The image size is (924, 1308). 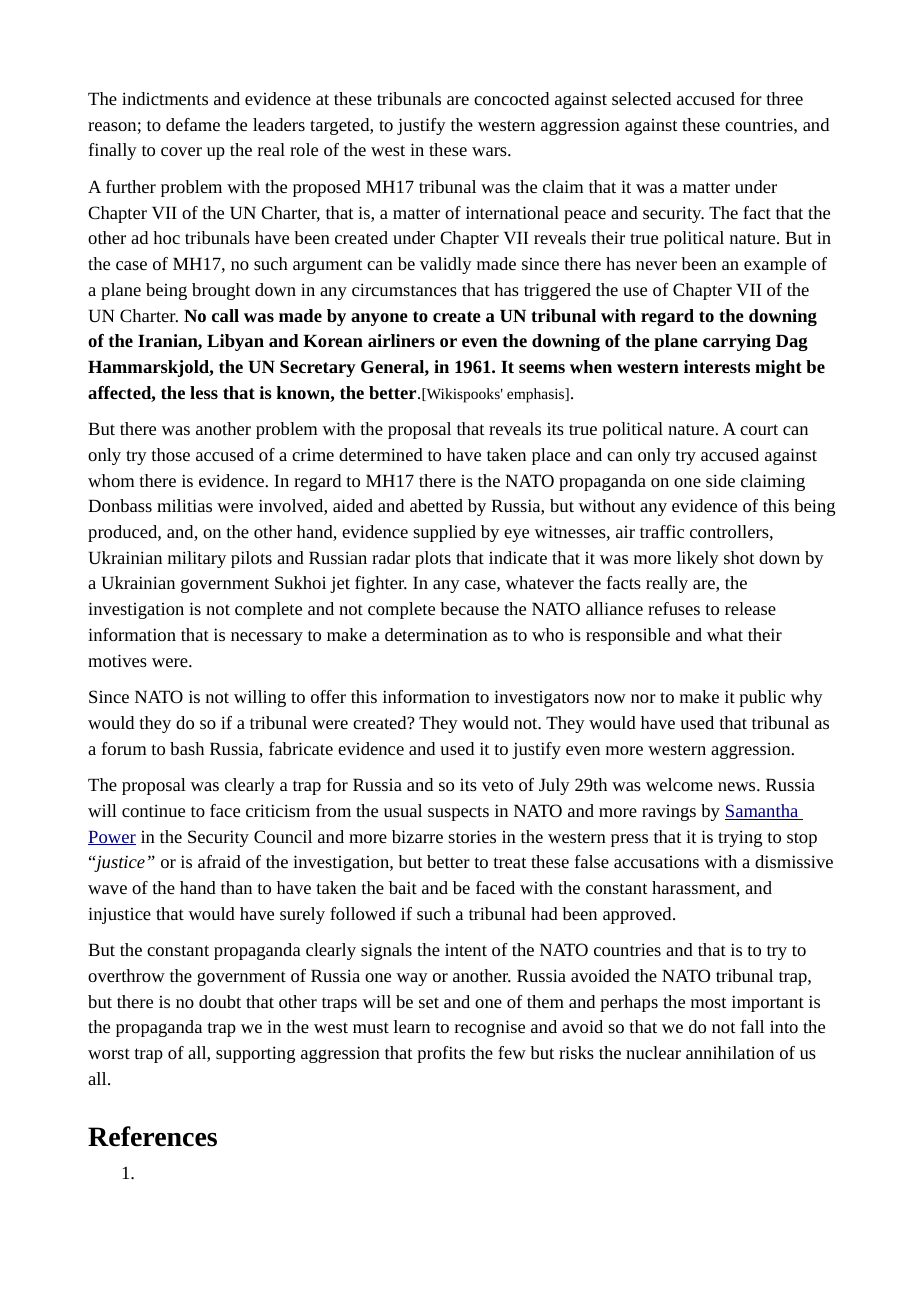 I want to click on annihilation, so click(x=730, y=1052).
